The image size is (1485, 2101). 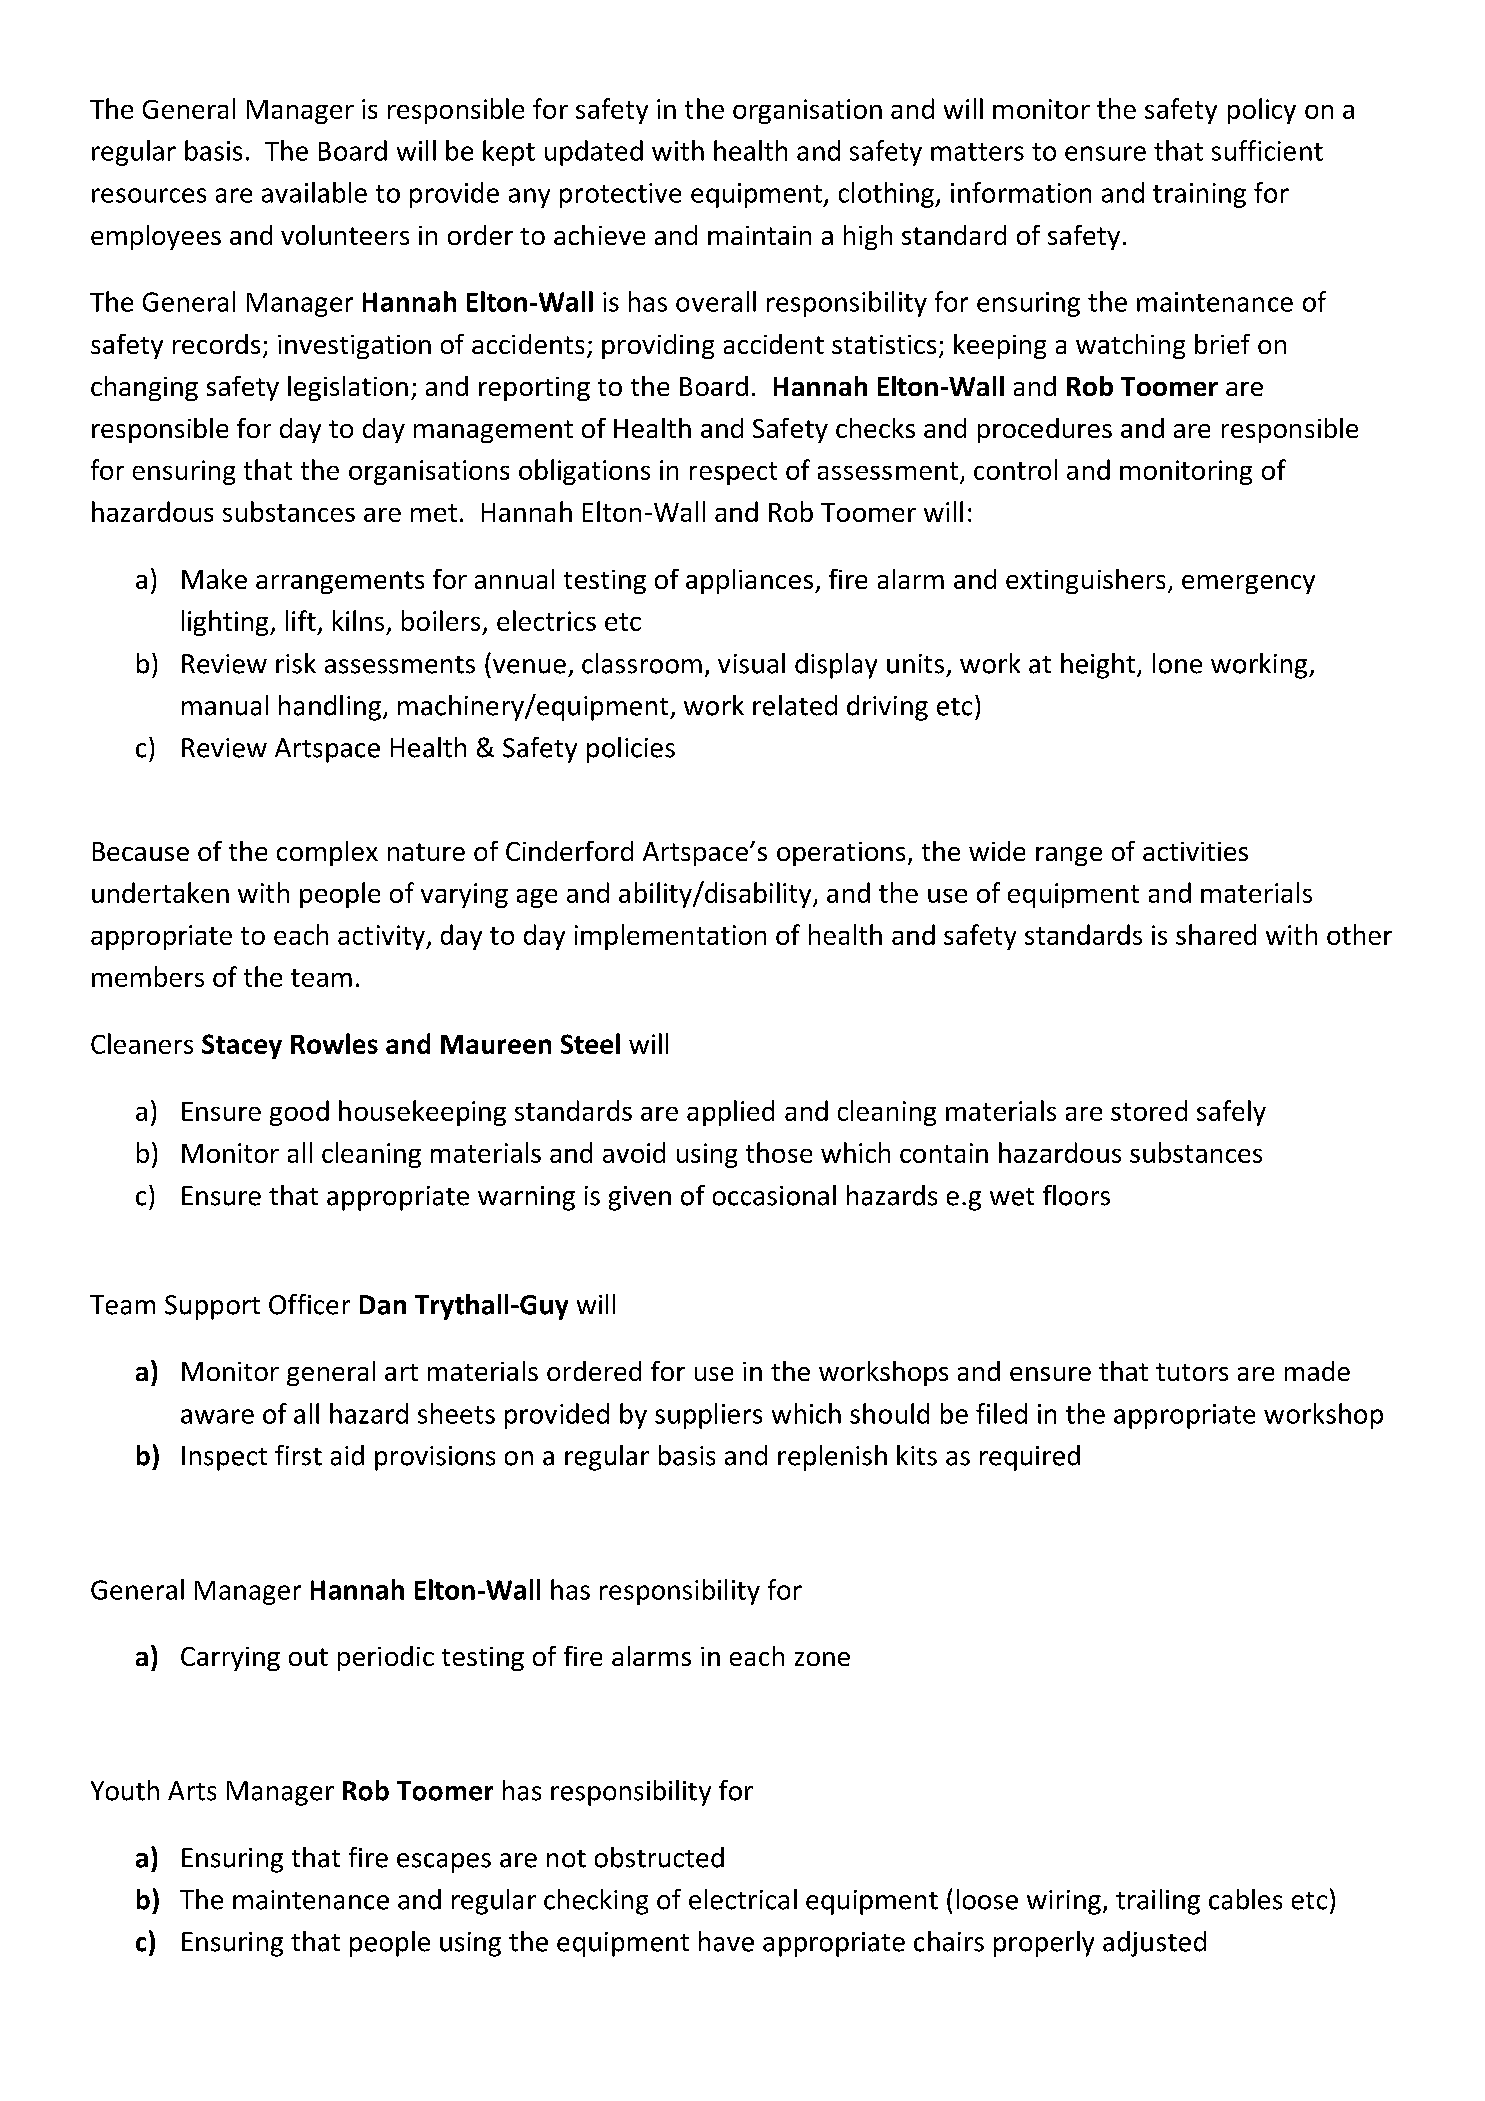 I want to click on first, so click(x=298, y=1455).
